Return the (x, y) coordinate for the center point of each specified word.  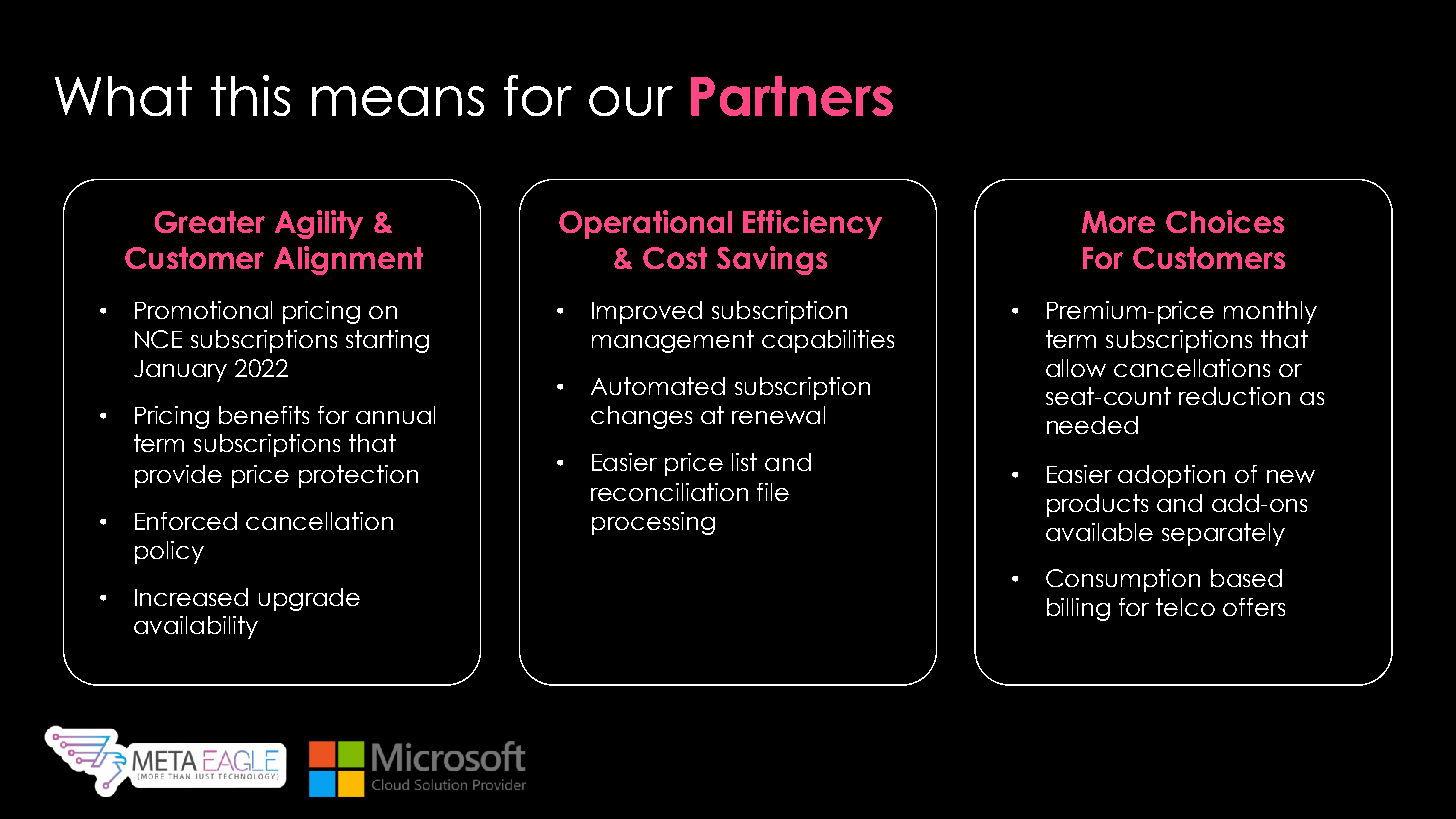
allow (1076, 368)
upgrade (309, 599)
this (250, 95)
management (673, 341)
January (180, 371)
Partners (792, 96)
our (631, 101)
